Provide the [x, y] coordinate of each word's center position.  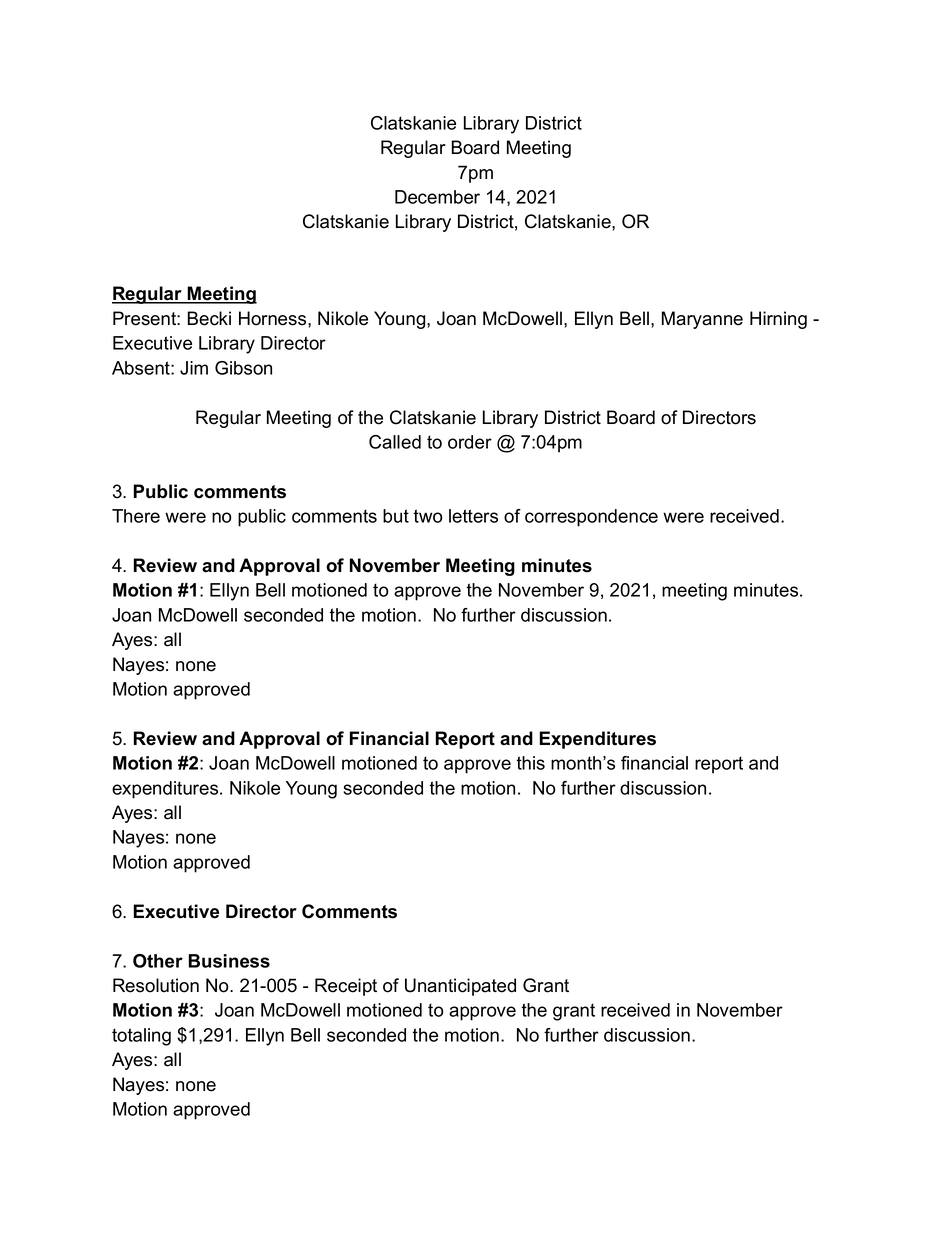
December [437, 197]
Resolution [156, 985]
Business [229, 961]
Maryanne [702, 320]
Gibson [243, 368]
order [470, 442]
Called [395, 442]
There [136, 516]
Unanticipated [460, 987]
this [530, 763]
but [396, 516]
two [428, 516]
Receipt [346, 987]
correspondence [591, 518]
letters [473, 516]
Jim [194, 368]
